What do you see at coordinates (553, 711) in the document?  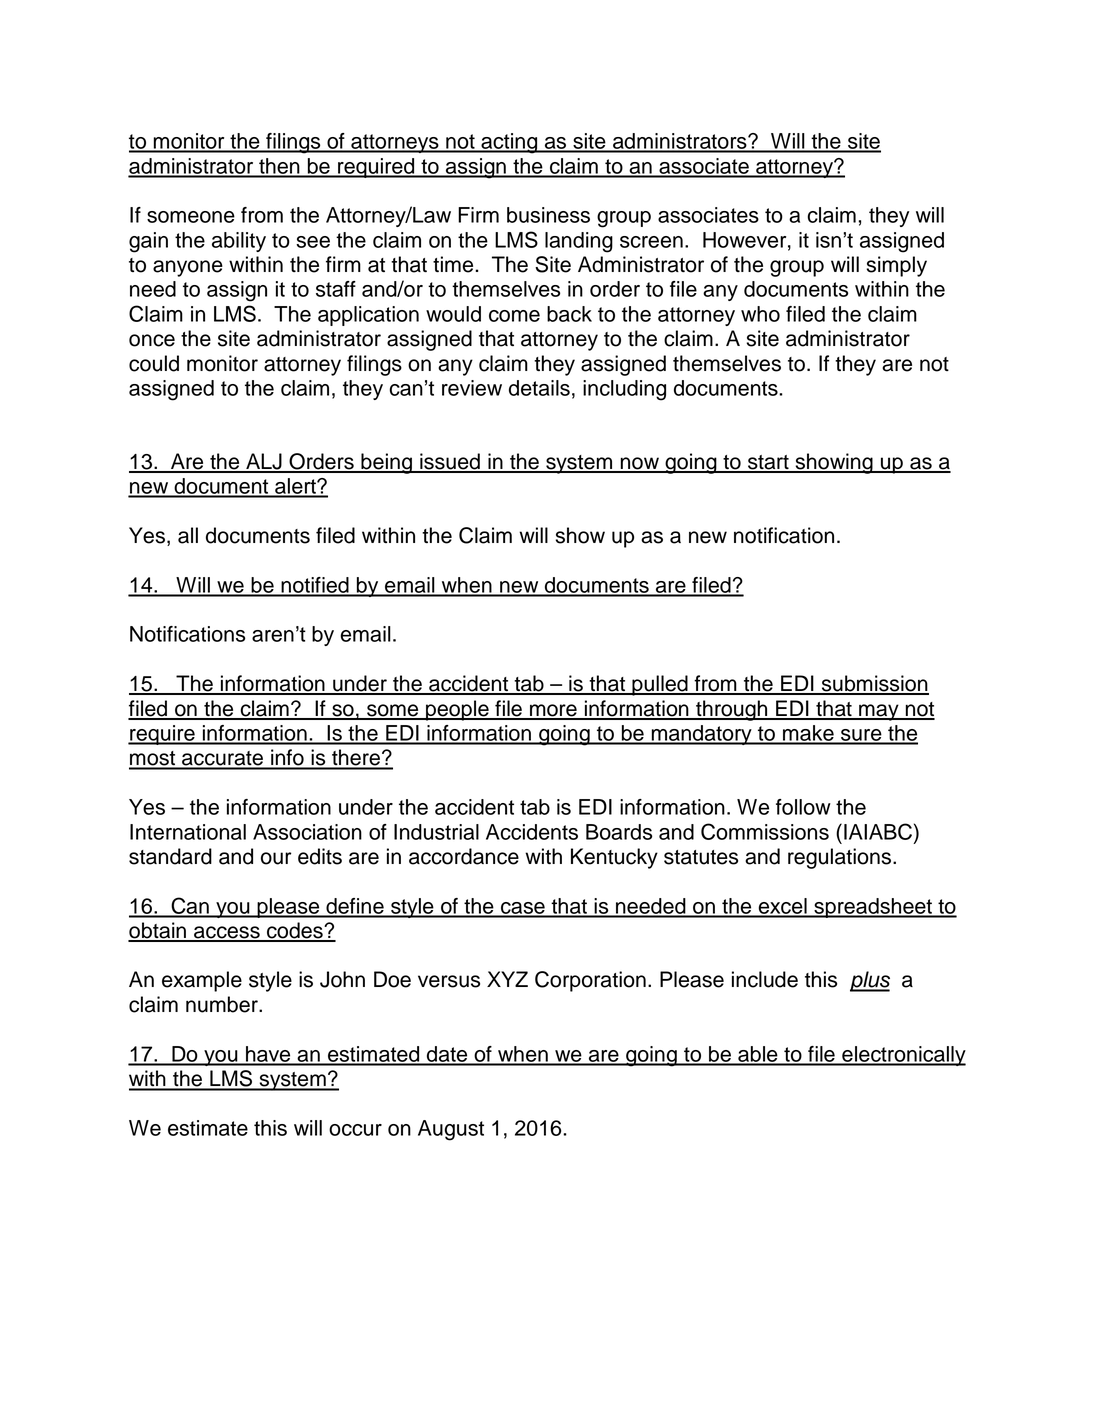 I see `more` at bounding box center [553, 711].
